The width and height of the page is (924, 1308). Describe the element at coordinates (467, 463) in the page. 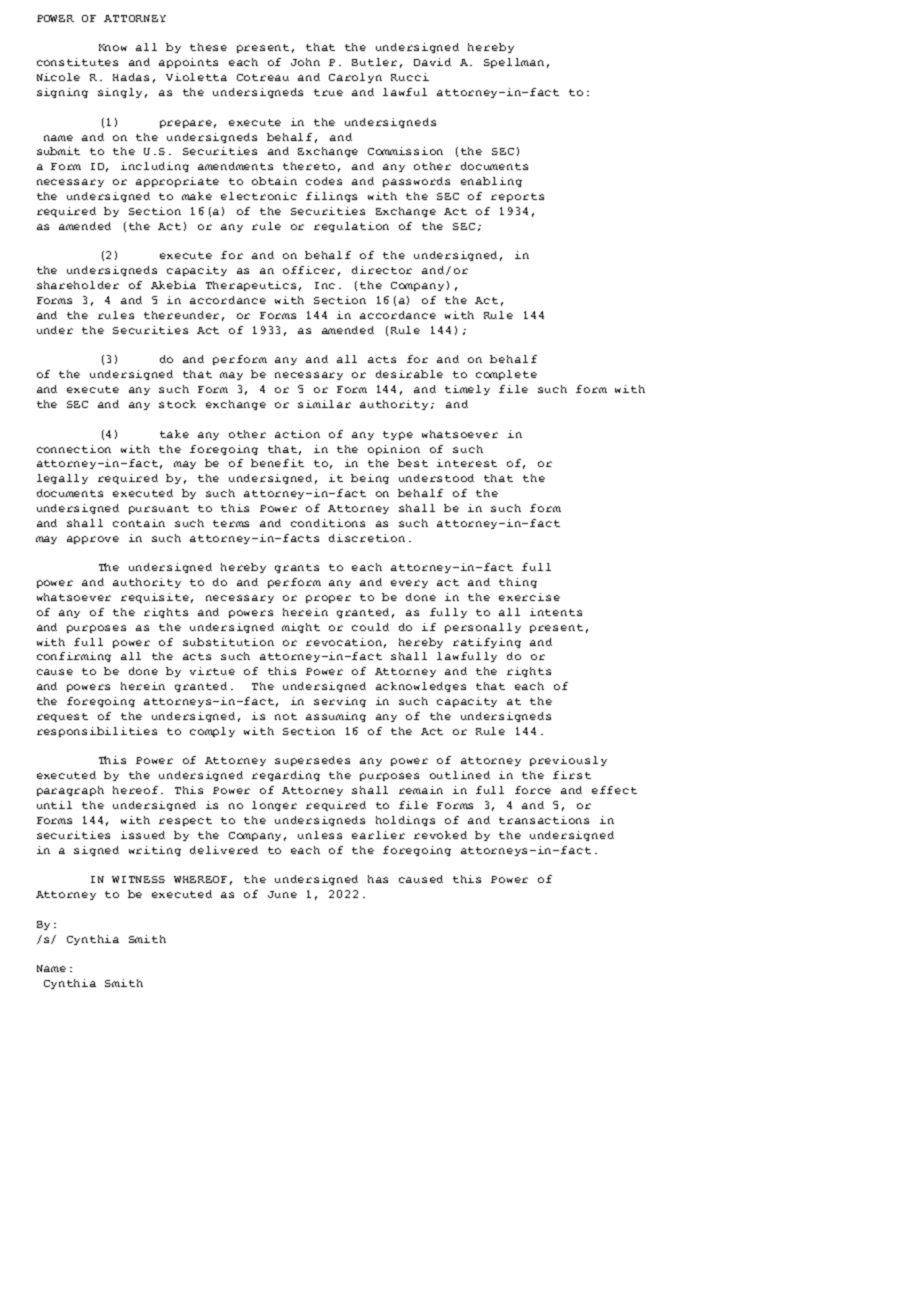

I see `interest` at that location.
